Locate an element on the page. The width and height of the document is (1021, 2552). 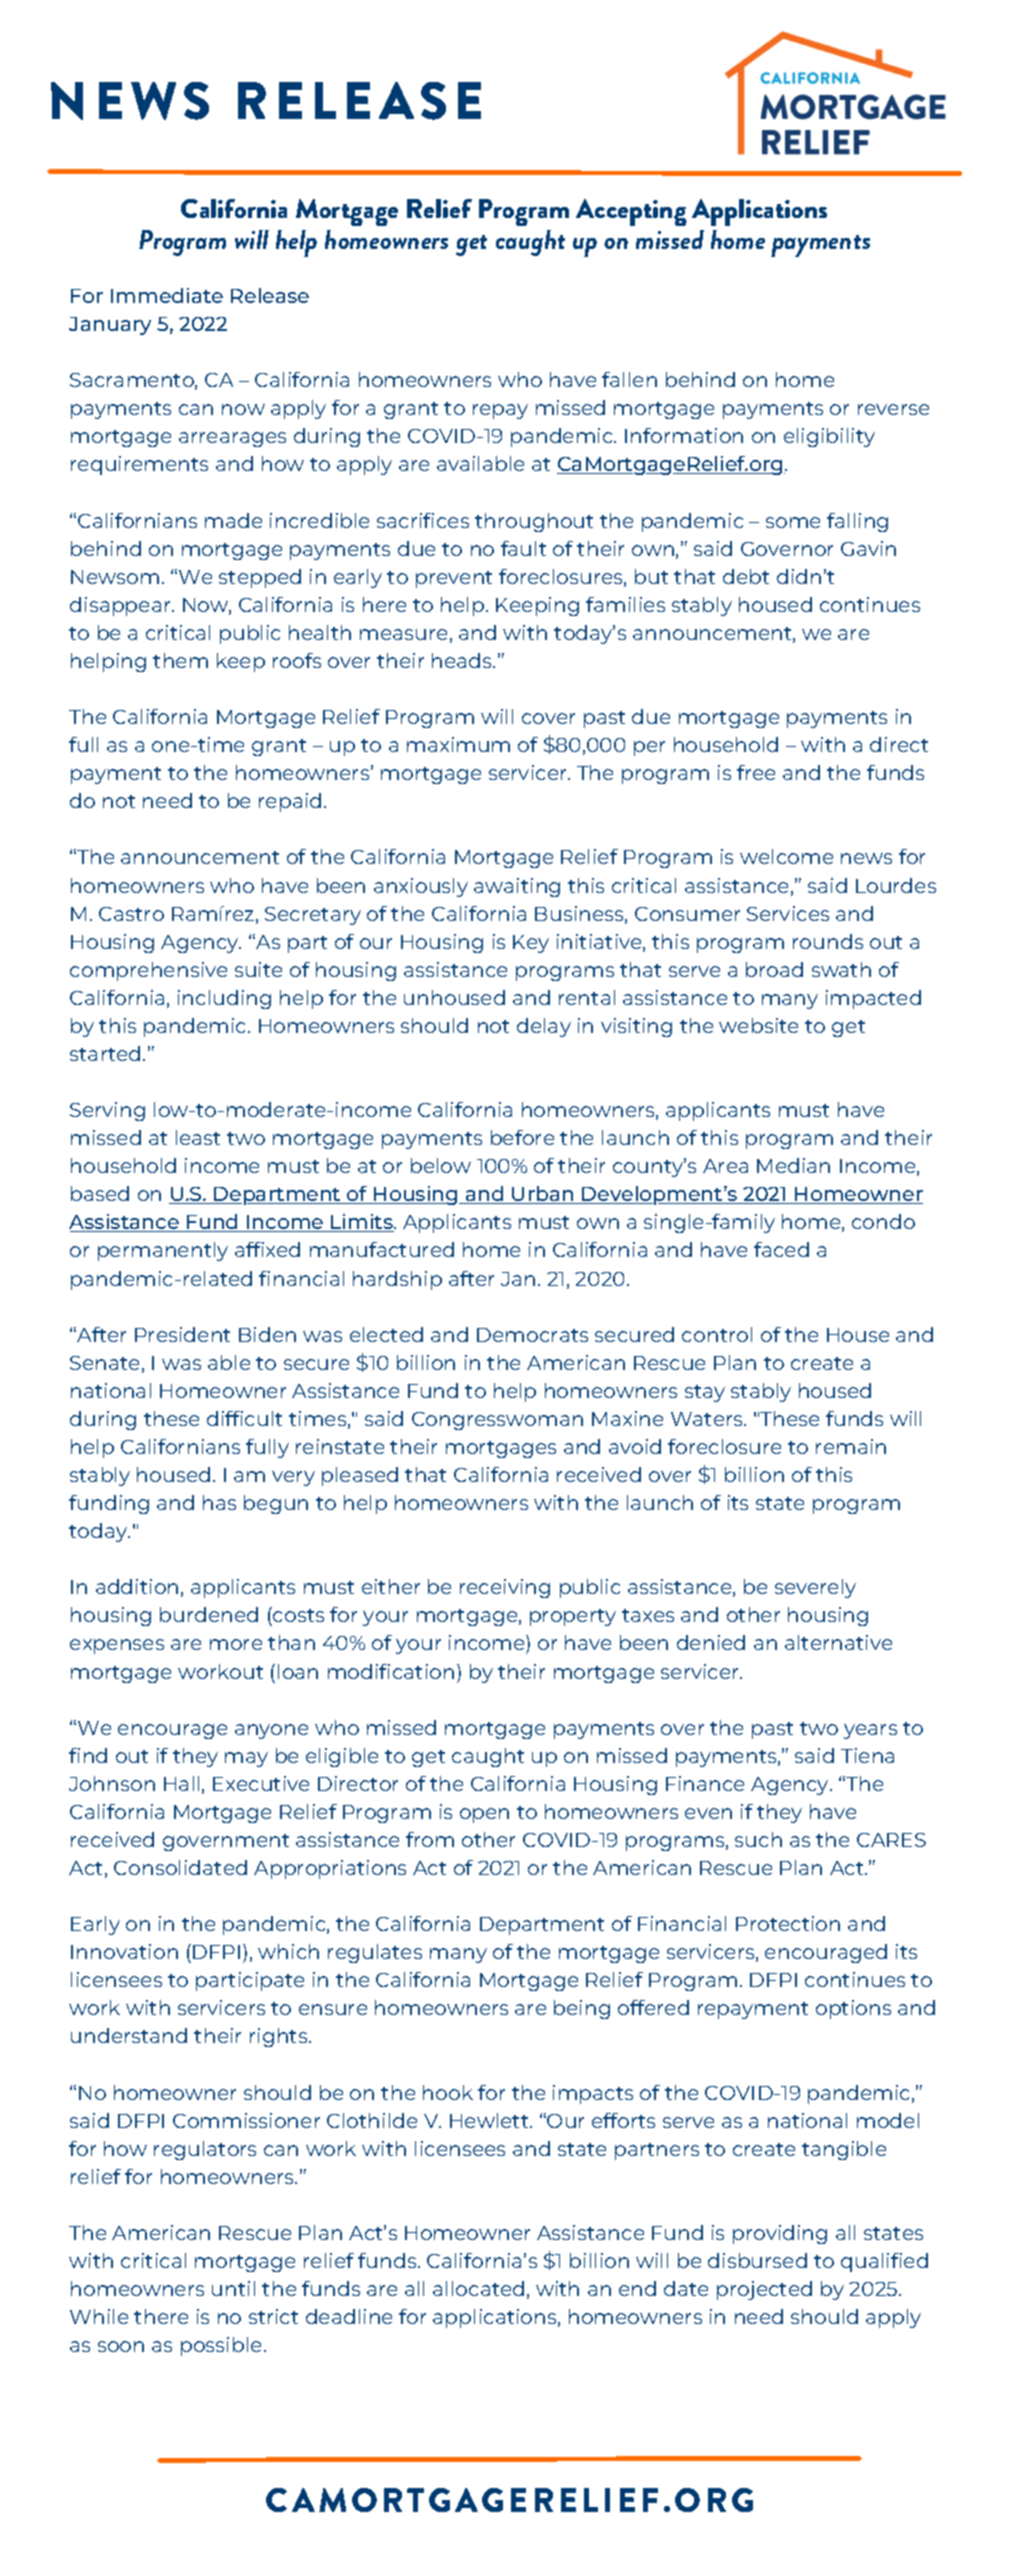
maximum is located at coordinates (458, 744).
